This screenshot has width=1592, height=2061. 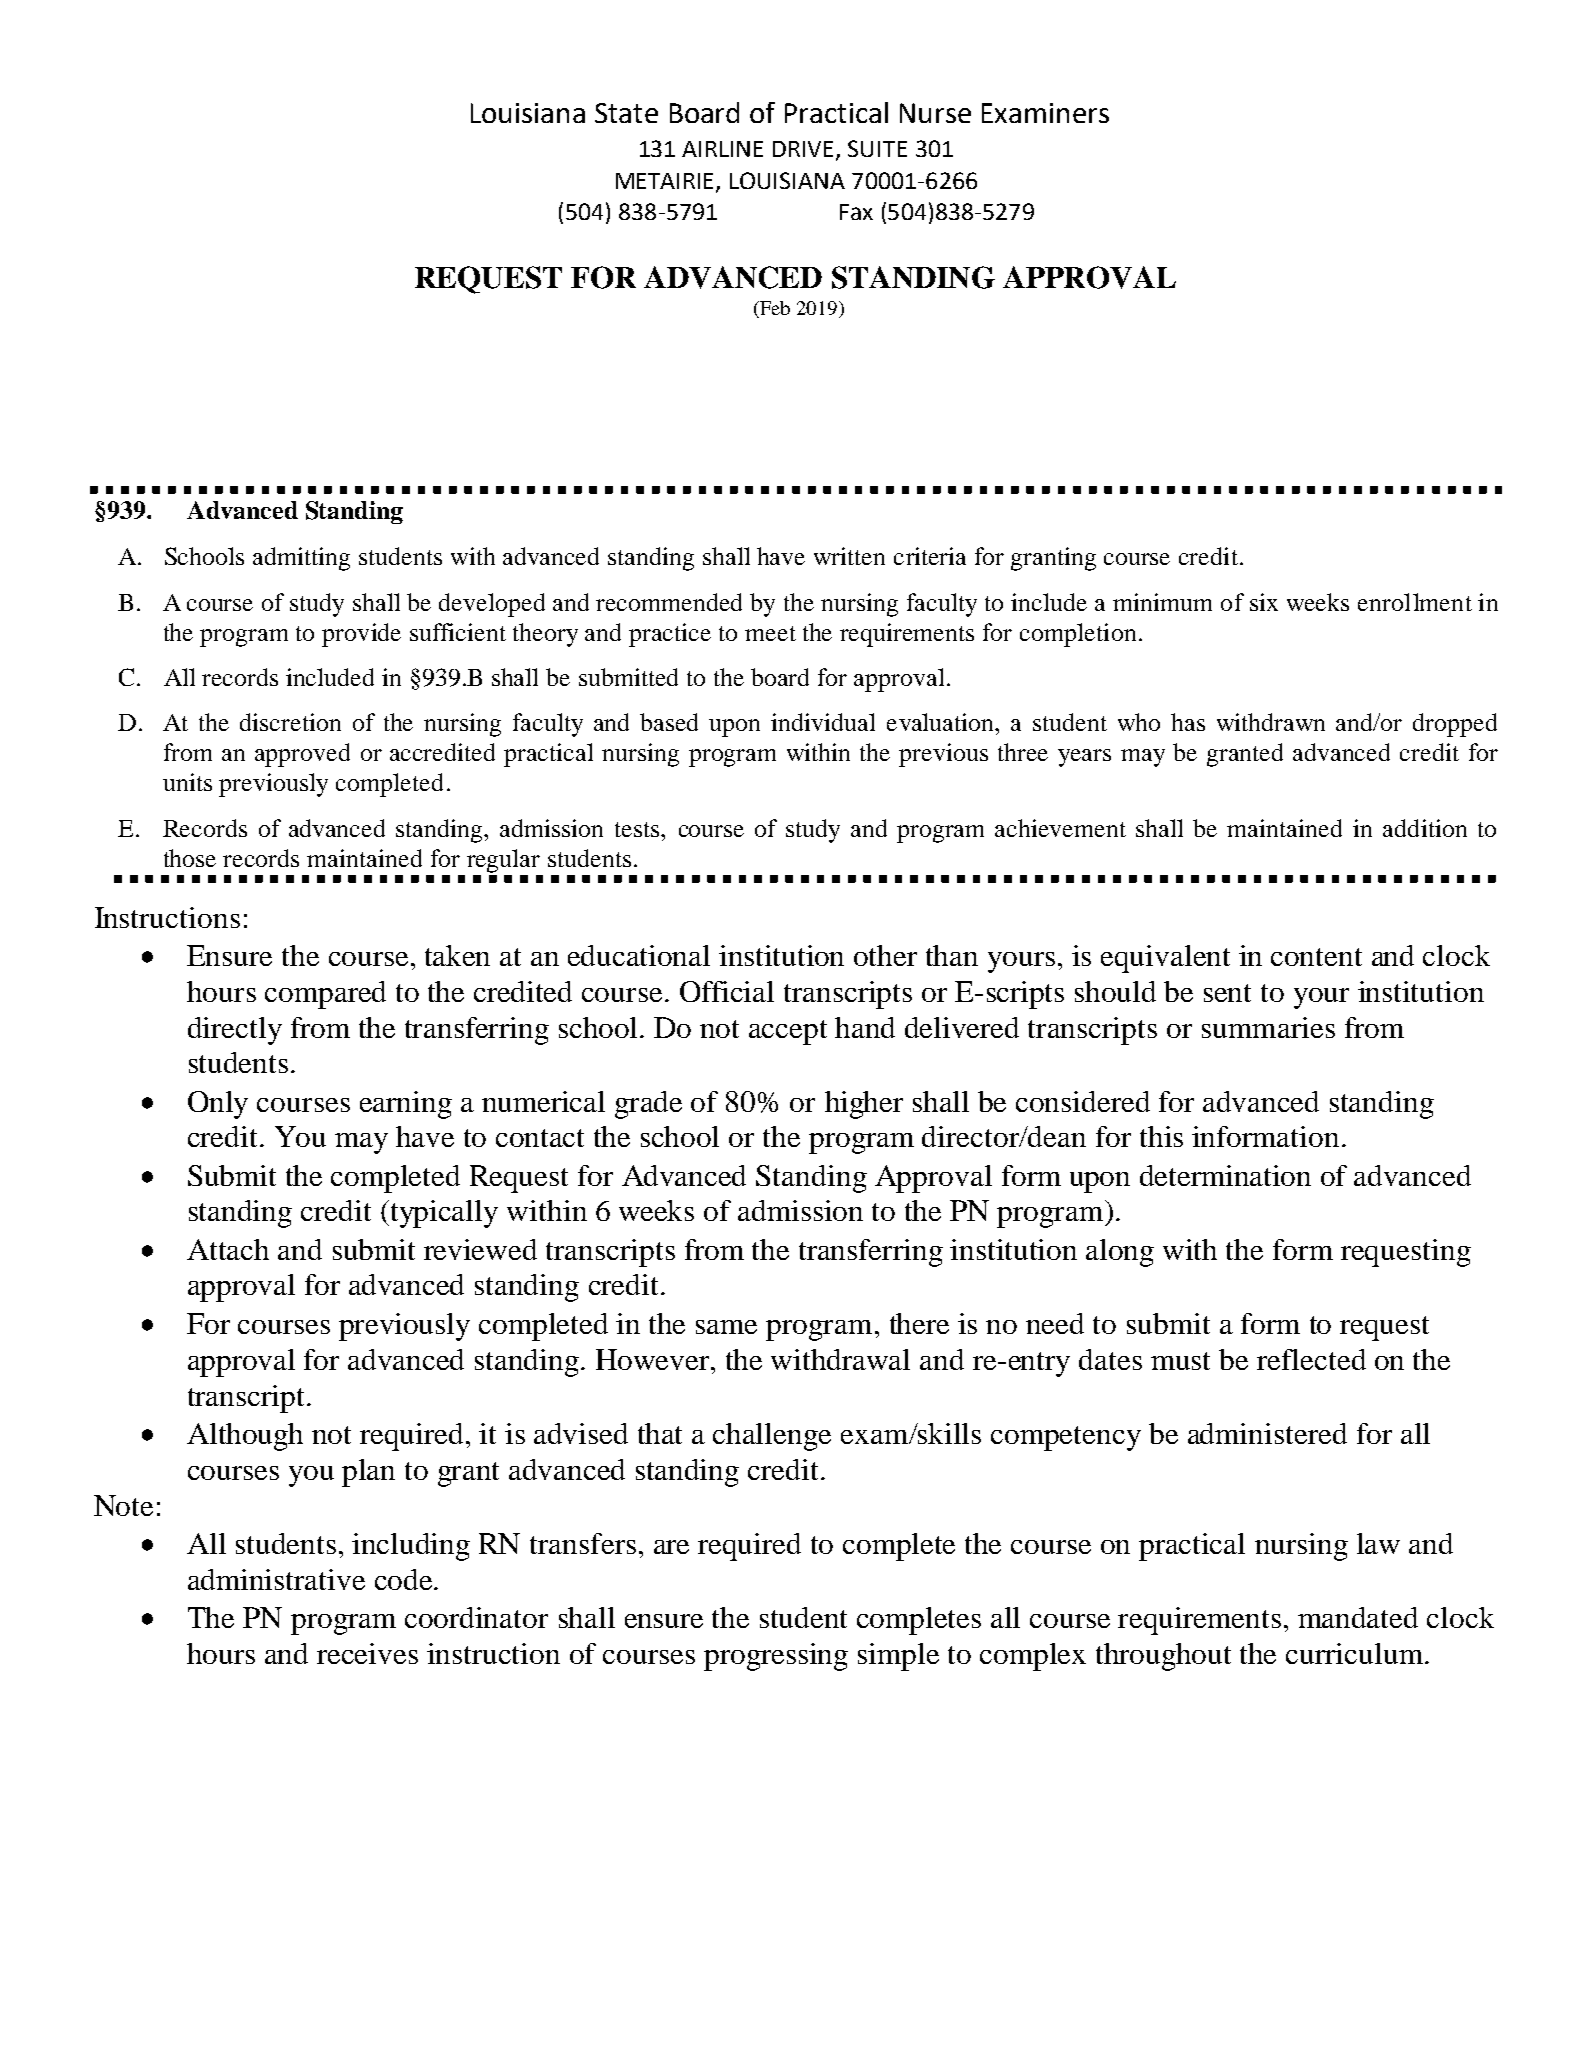 What do you see at coordinates (361, 635) in the screenshot?
I see `provide` at bounding box center [361, 635].
